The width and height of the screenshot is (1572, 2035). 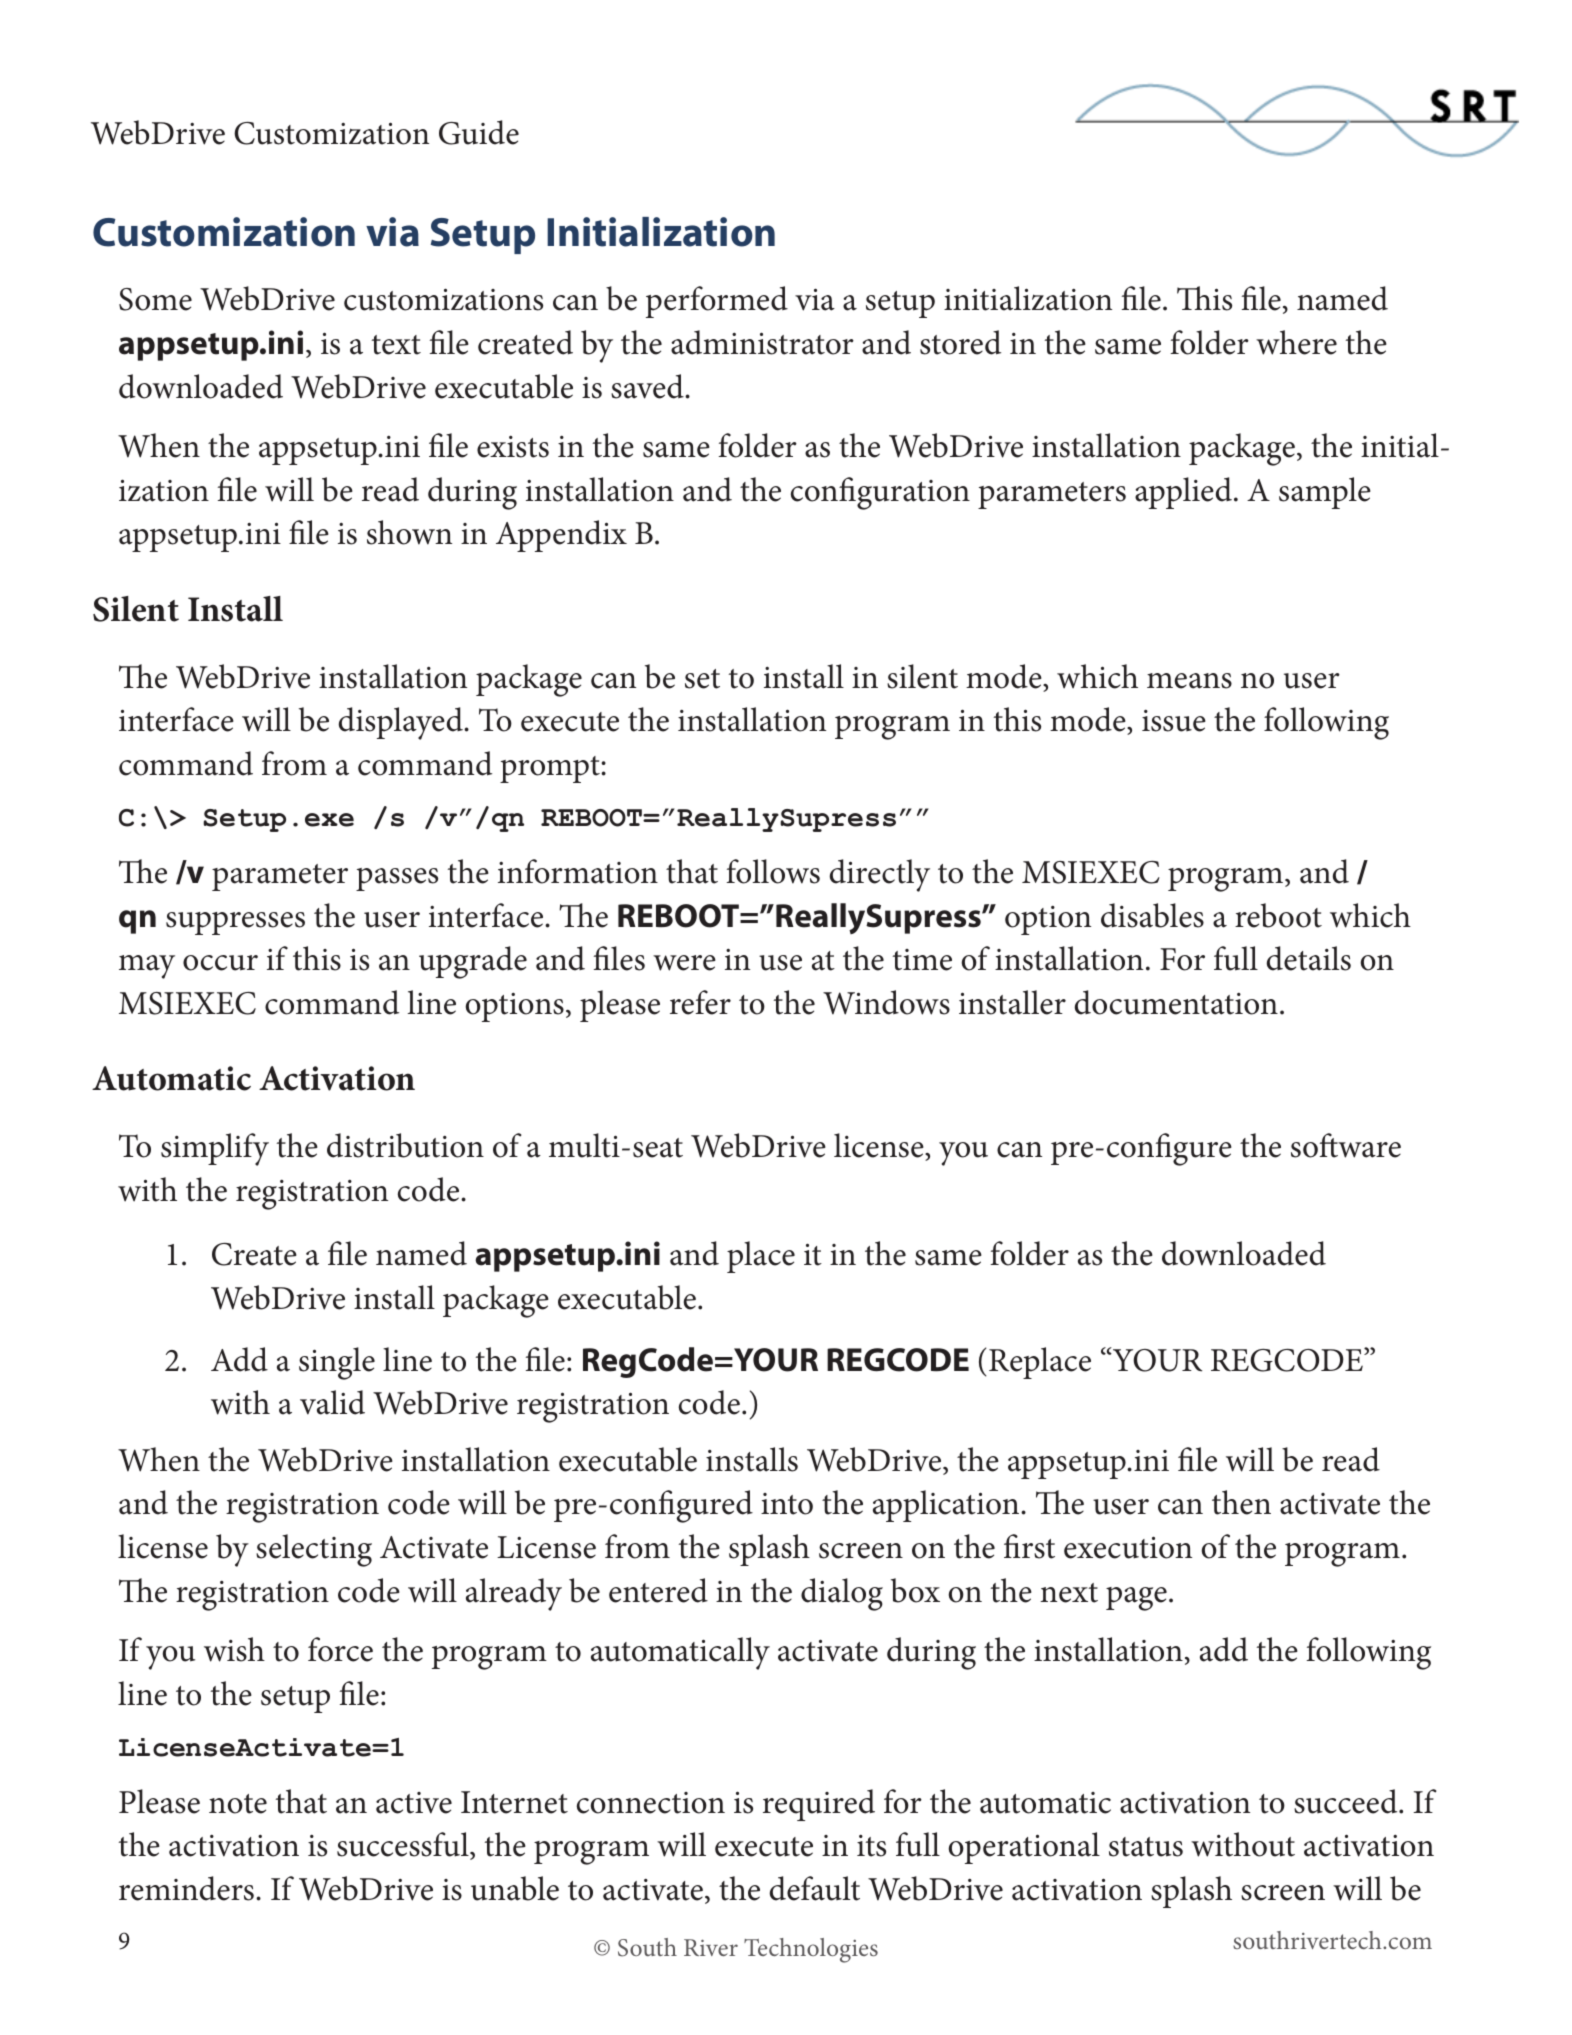 What do you see at coordinates (717, 302) in the screenshot?
I see `performed` at bounding box center [717, 302].
